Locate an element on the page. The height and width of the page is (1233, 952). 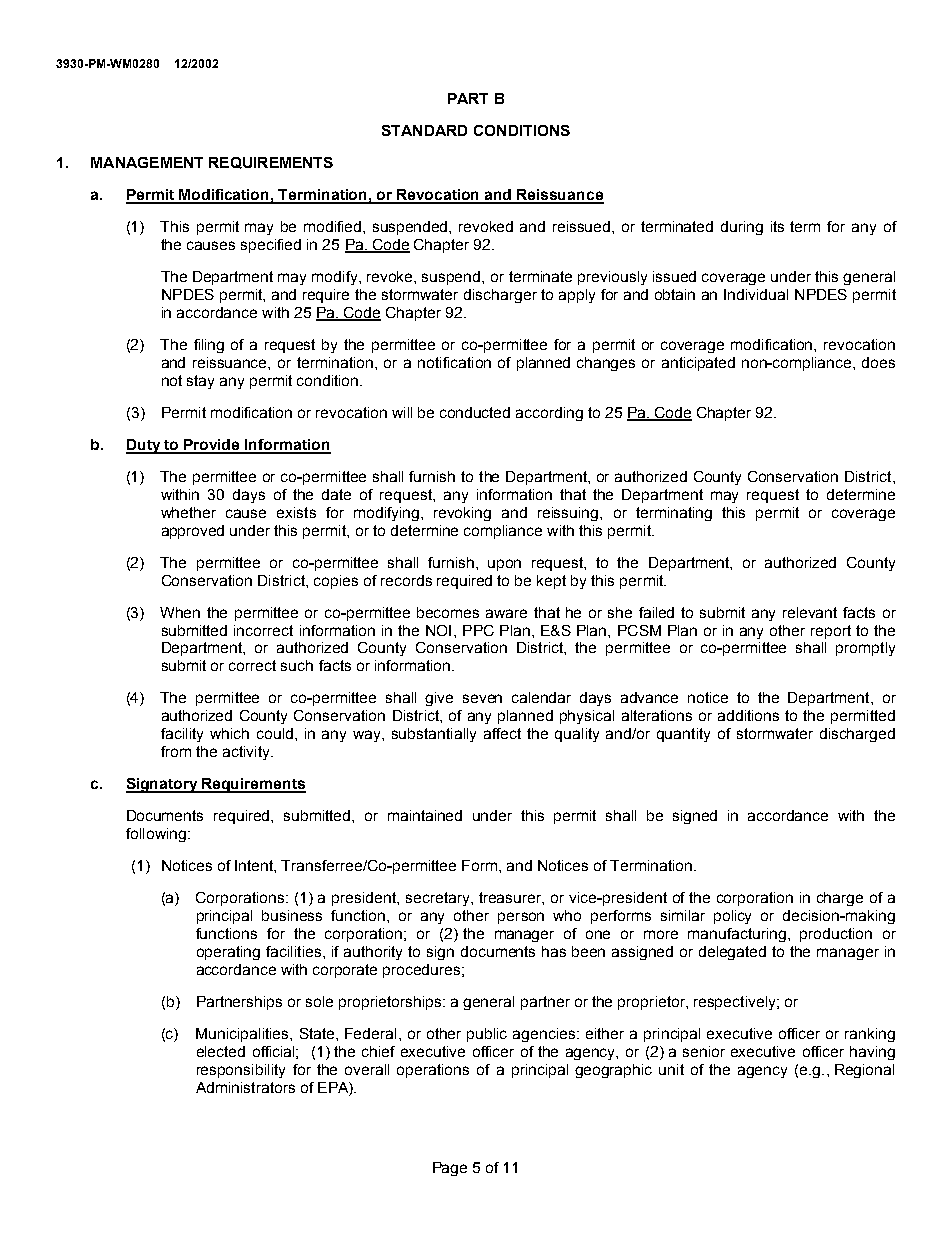
such is located at coordinates (297, 665).
